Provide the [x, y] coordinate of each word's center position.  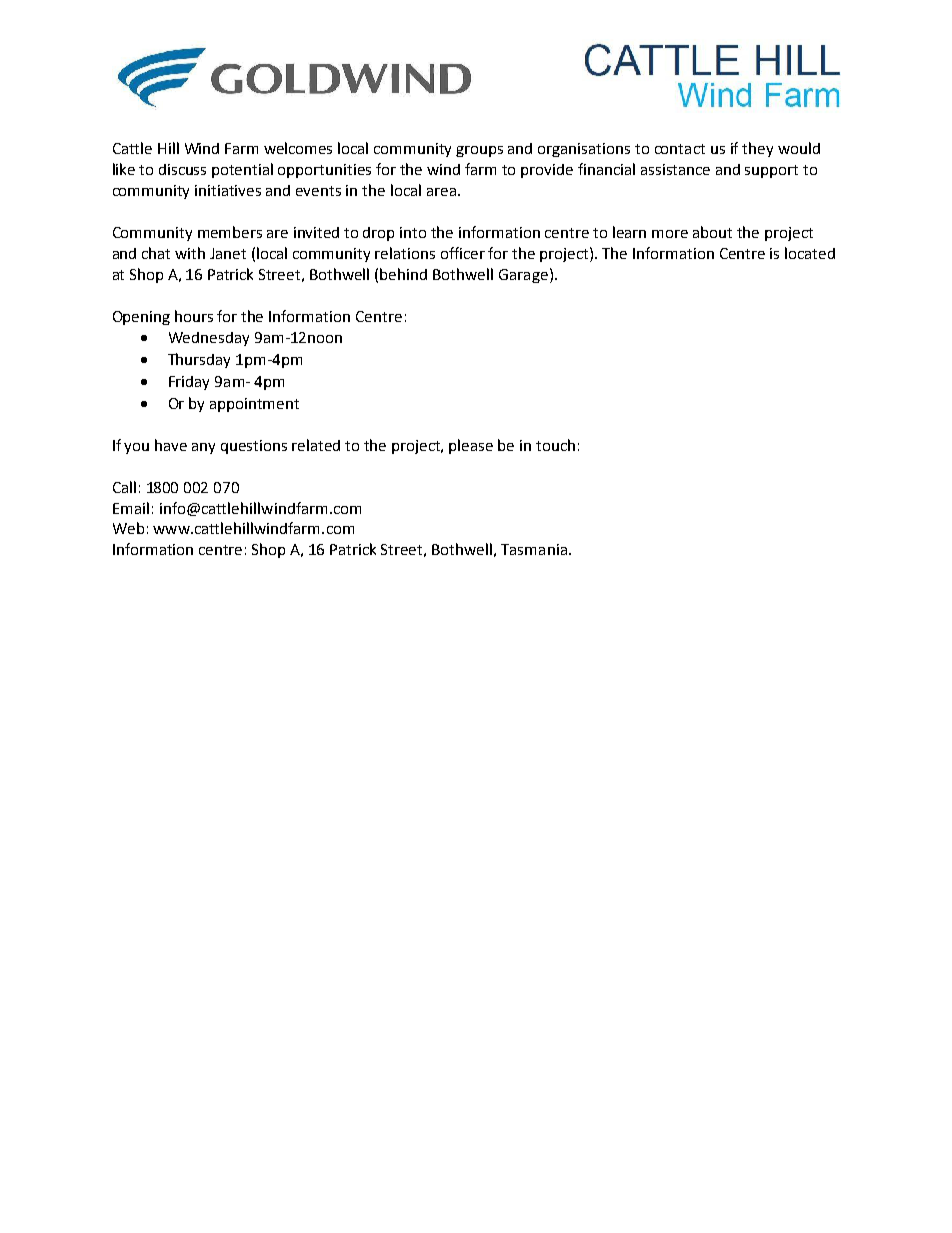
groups [479, 151]
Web [128, 528]
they [757, 149]
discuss [182, 169]
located [810, 253]
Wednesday [209, 339]
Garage [523, 276]
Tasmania [534, 549]
